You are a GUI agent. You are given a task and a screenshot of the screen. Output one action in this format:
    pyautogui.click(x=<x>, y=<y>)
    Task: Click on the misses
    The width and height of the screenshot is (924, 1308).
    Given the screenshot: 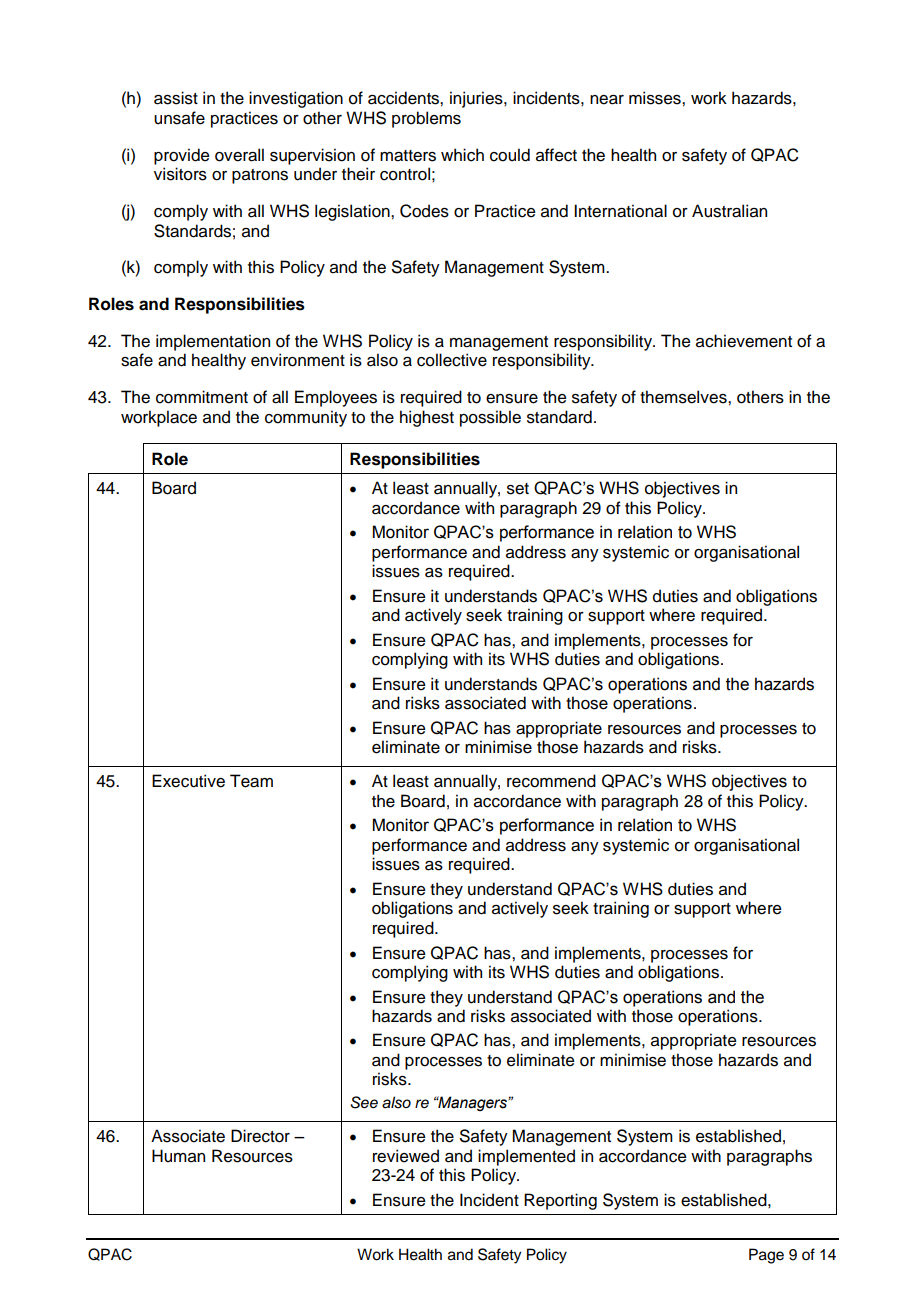 What is the action you would take?
    pyautogui.click(x=656, y=98)
